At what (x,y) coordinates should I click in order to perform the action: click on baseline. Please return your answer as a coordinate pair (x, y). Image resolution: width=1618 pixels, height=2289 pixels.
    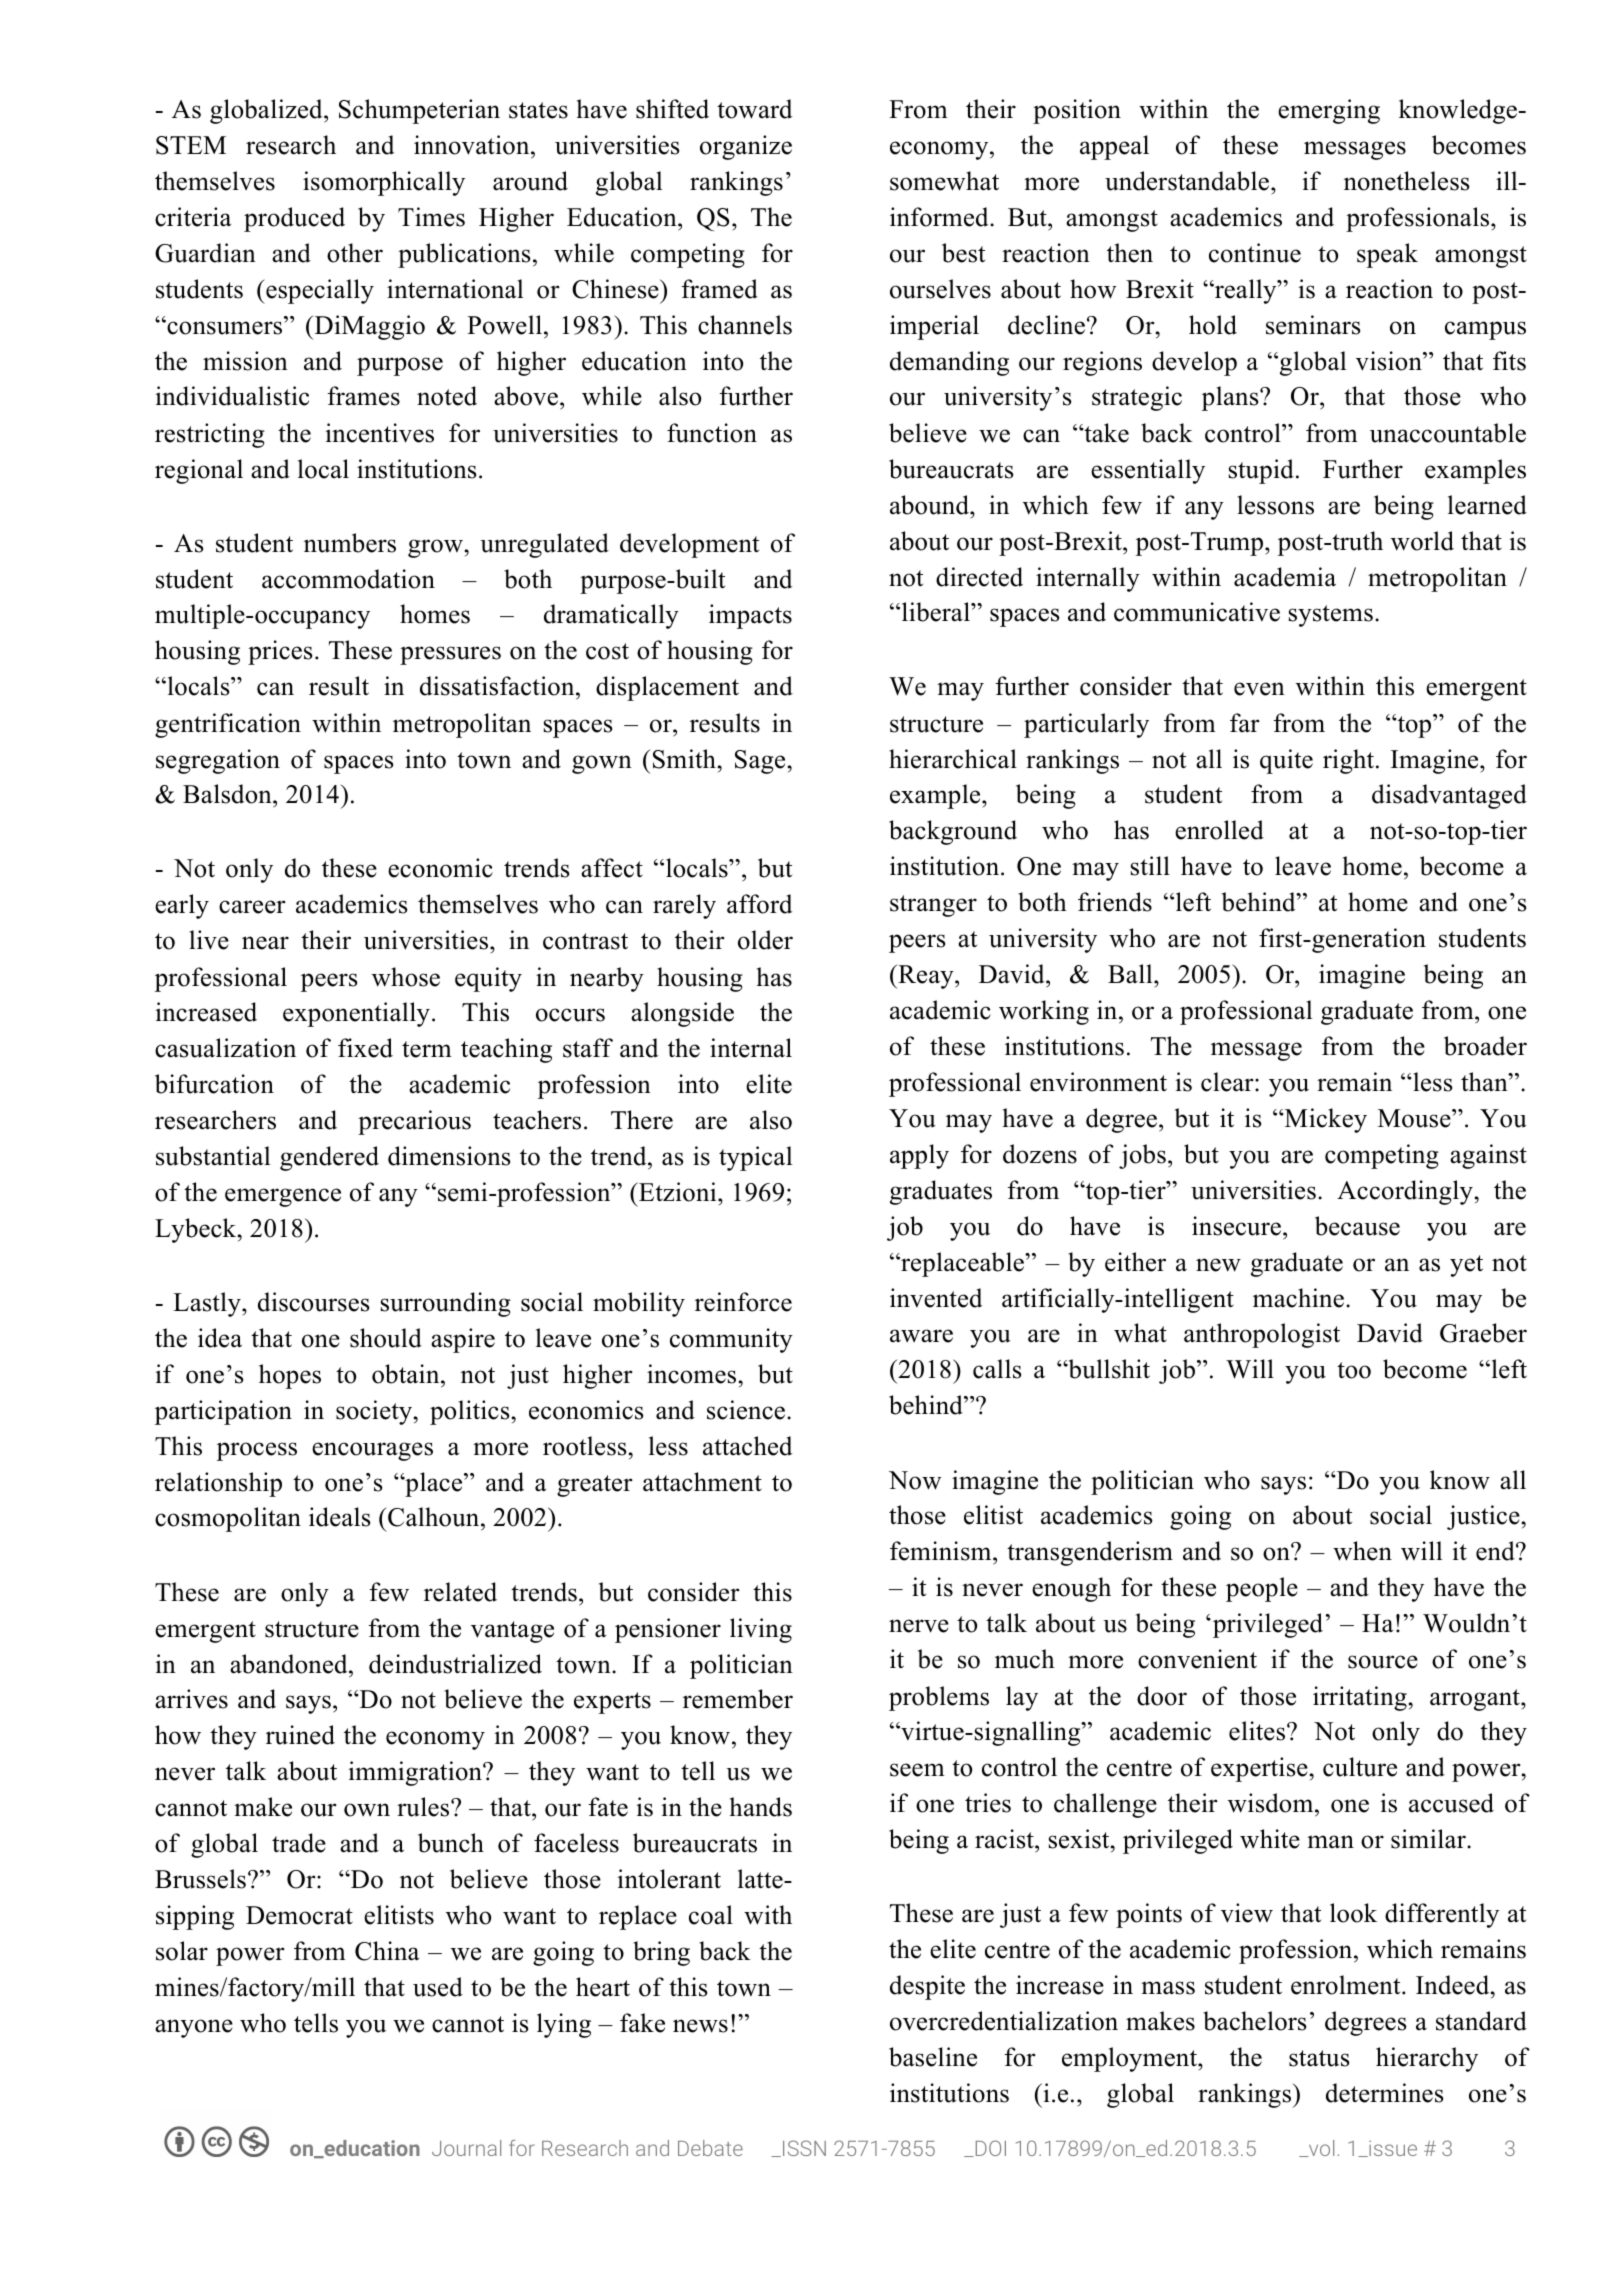
    Looking at the image, I should click on (933, 2057).
